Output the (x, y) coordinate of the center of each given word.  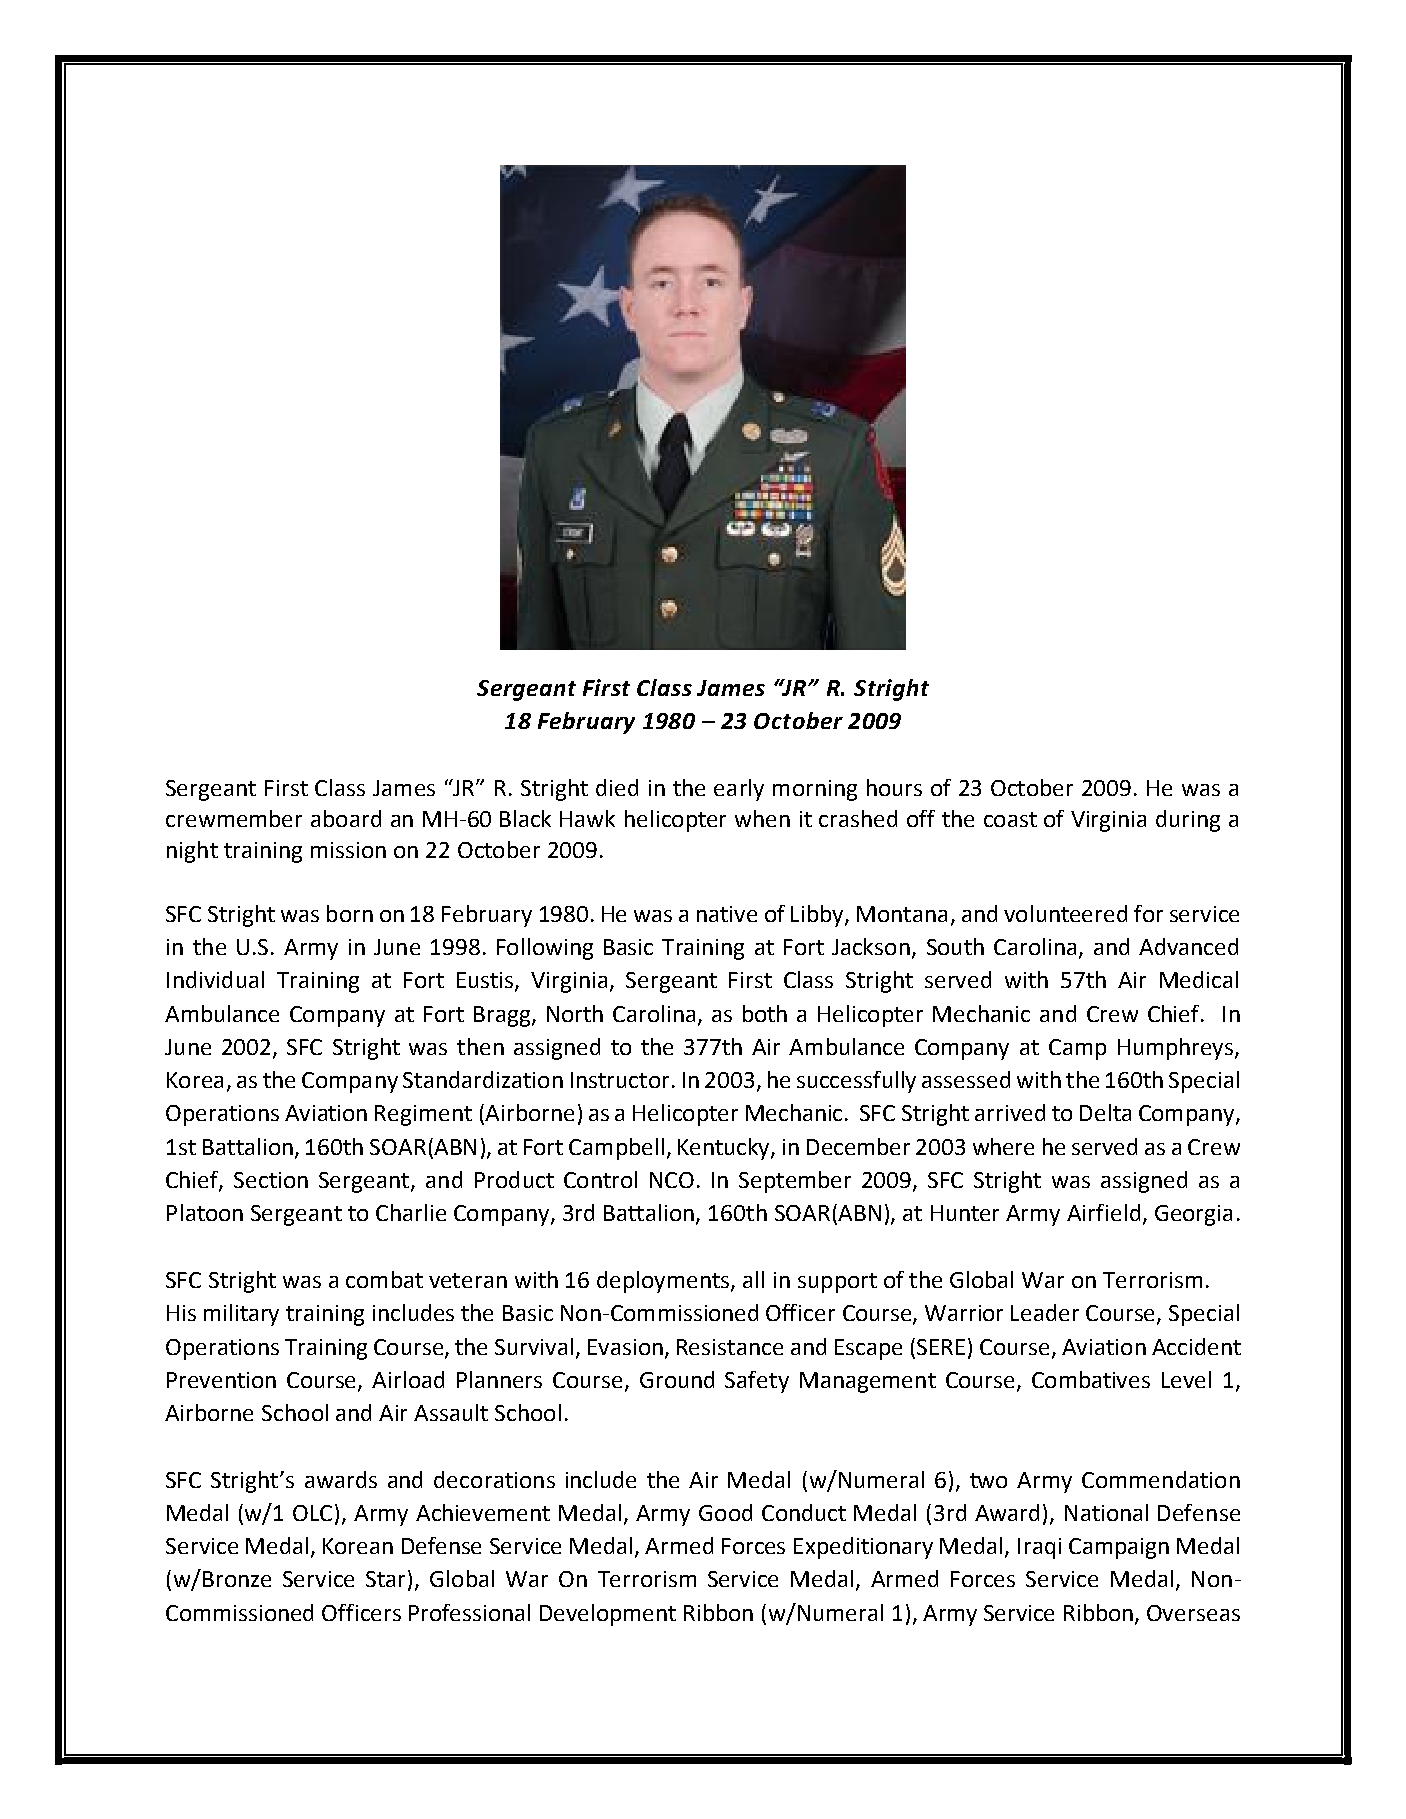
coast (1010, 819)
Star (385, 1579)
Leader (1045, 1312)
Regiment (423, 1115)
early (739, 790)
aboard (346, 818)
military (241, 1315)
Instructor (620, 1080)
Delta (1105, 1112)
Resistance (730, 1347)
